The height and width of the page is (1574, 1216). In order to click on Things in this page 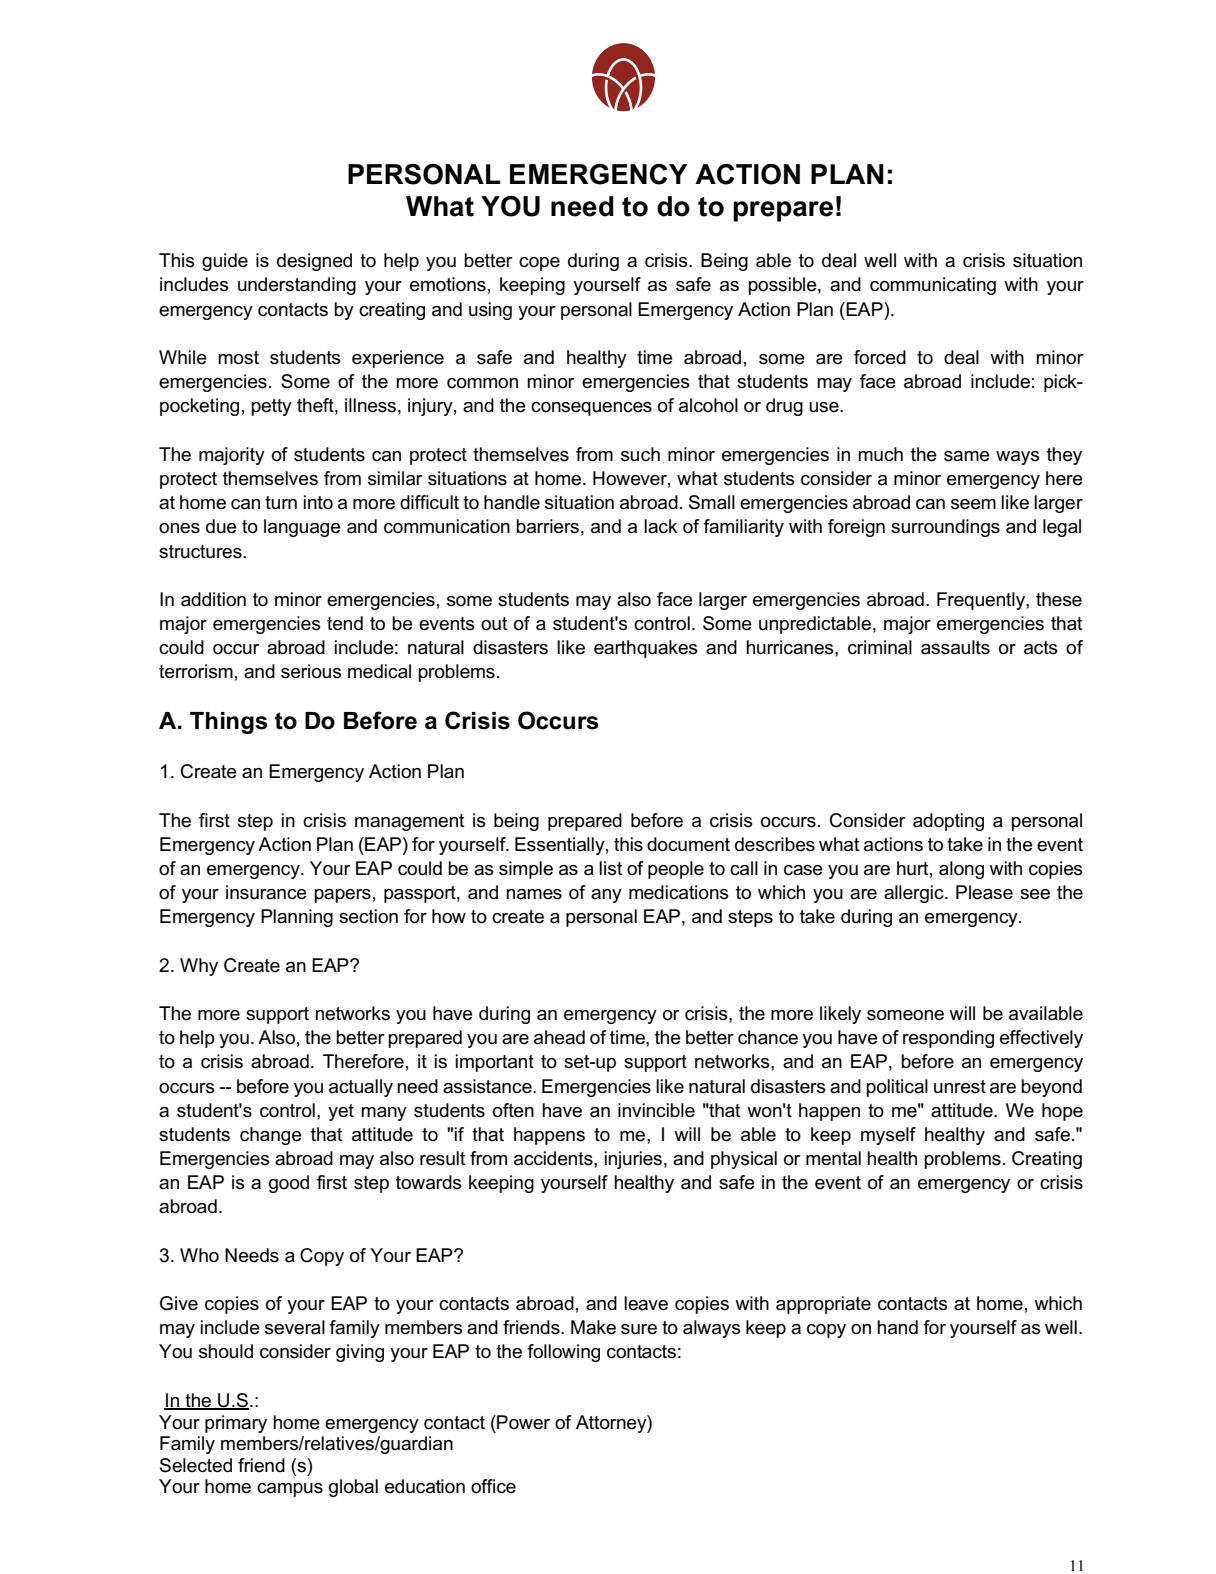, I will do `click(229, 723)`.
